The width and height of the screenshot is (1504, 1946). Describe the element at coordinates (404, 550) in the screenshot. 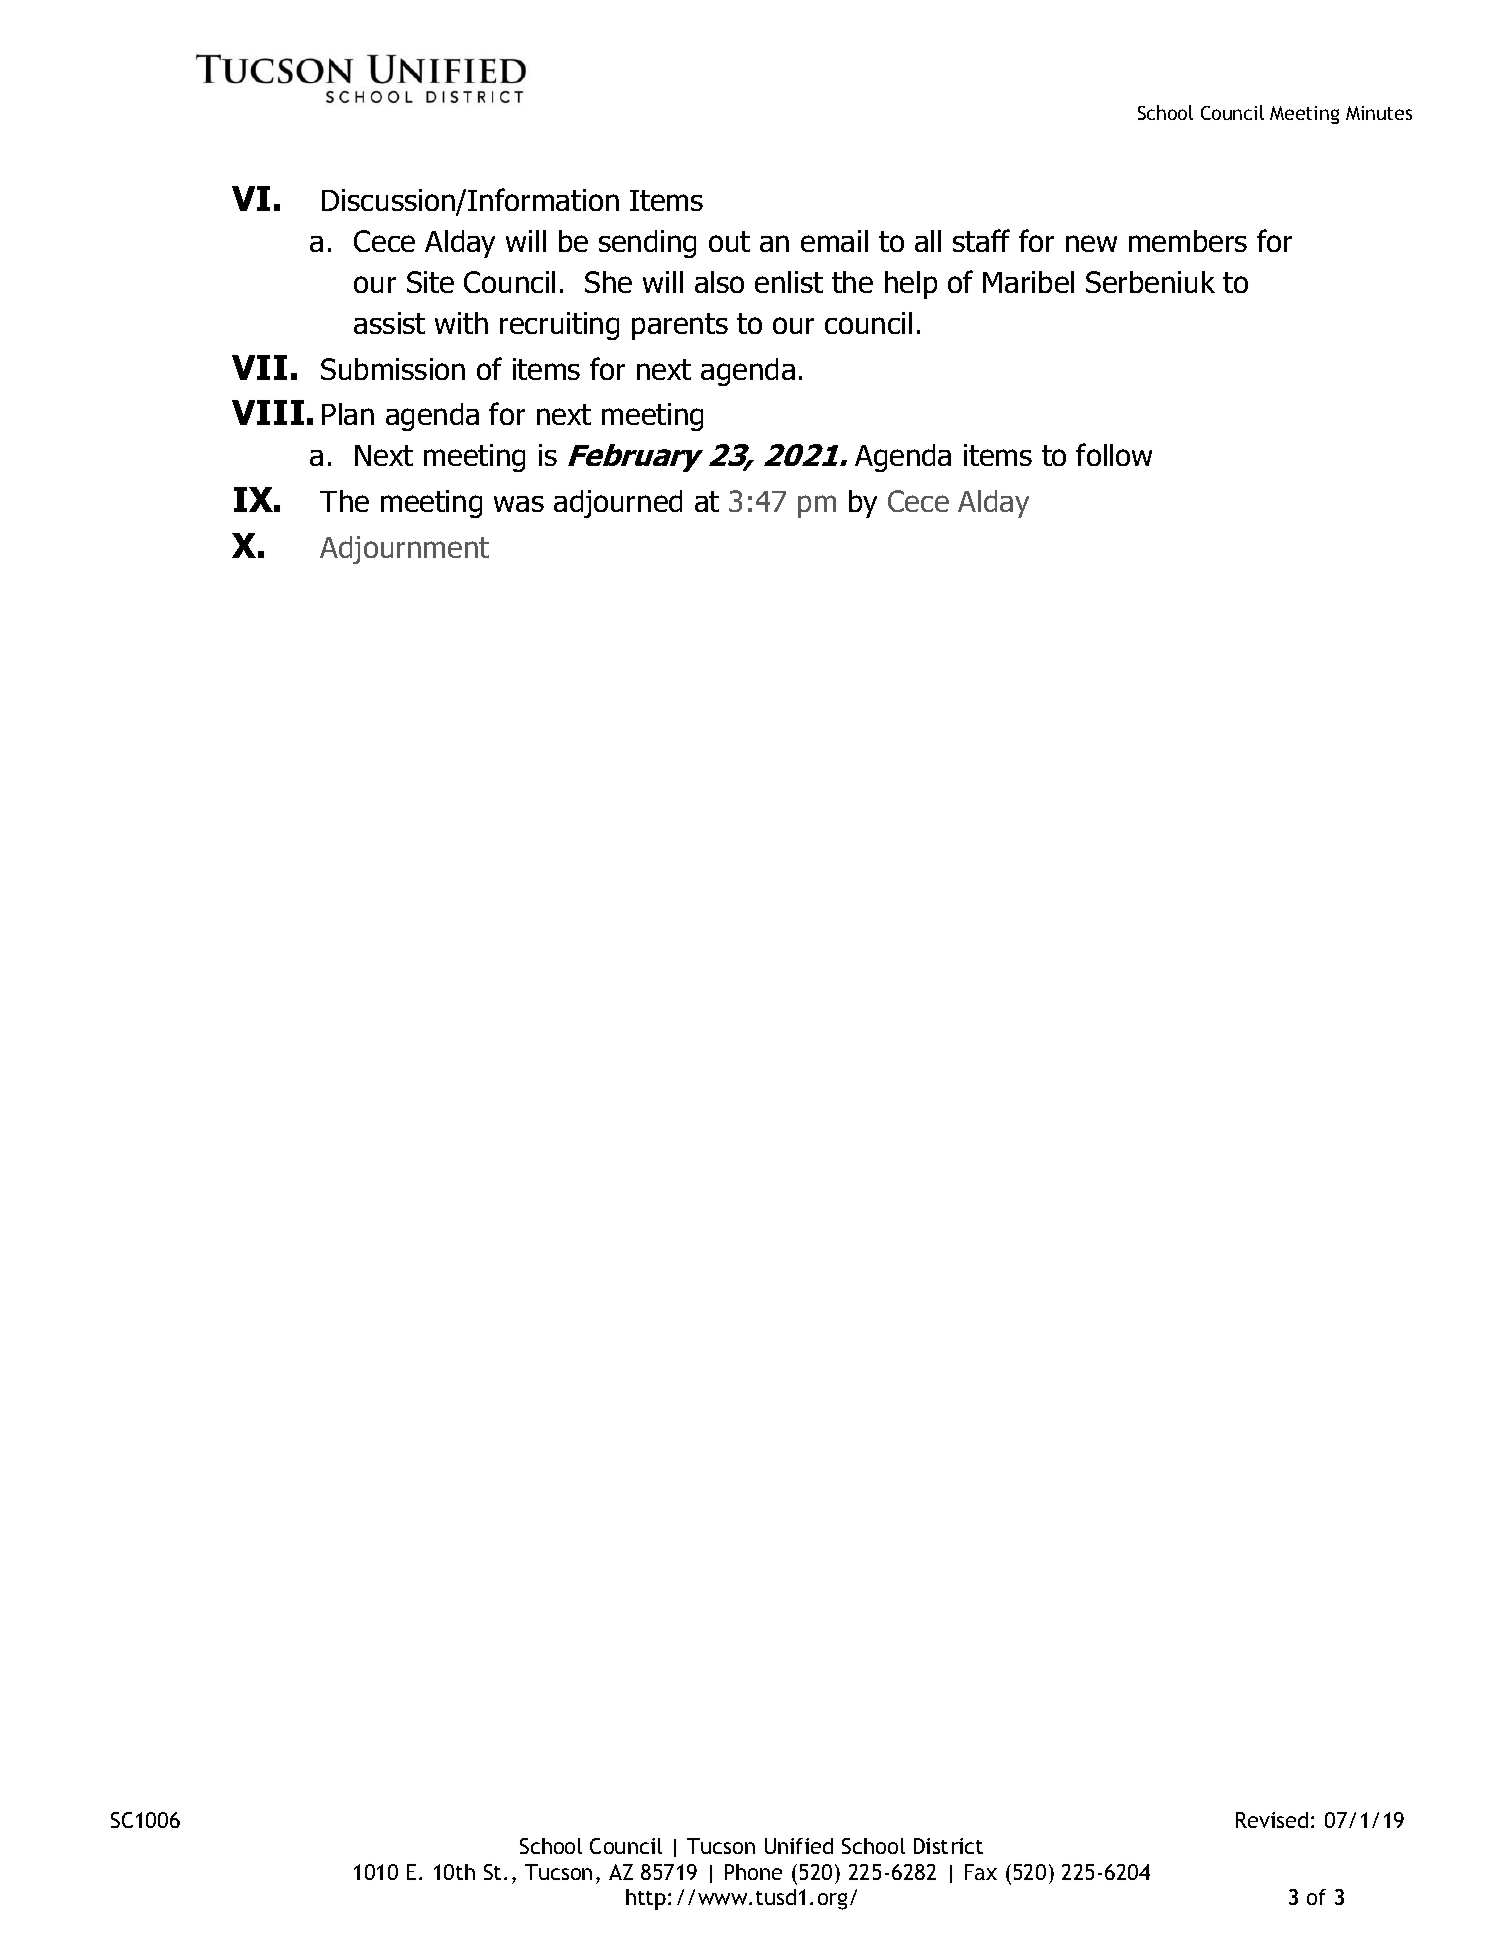

I see `Adjournment` at that location.
